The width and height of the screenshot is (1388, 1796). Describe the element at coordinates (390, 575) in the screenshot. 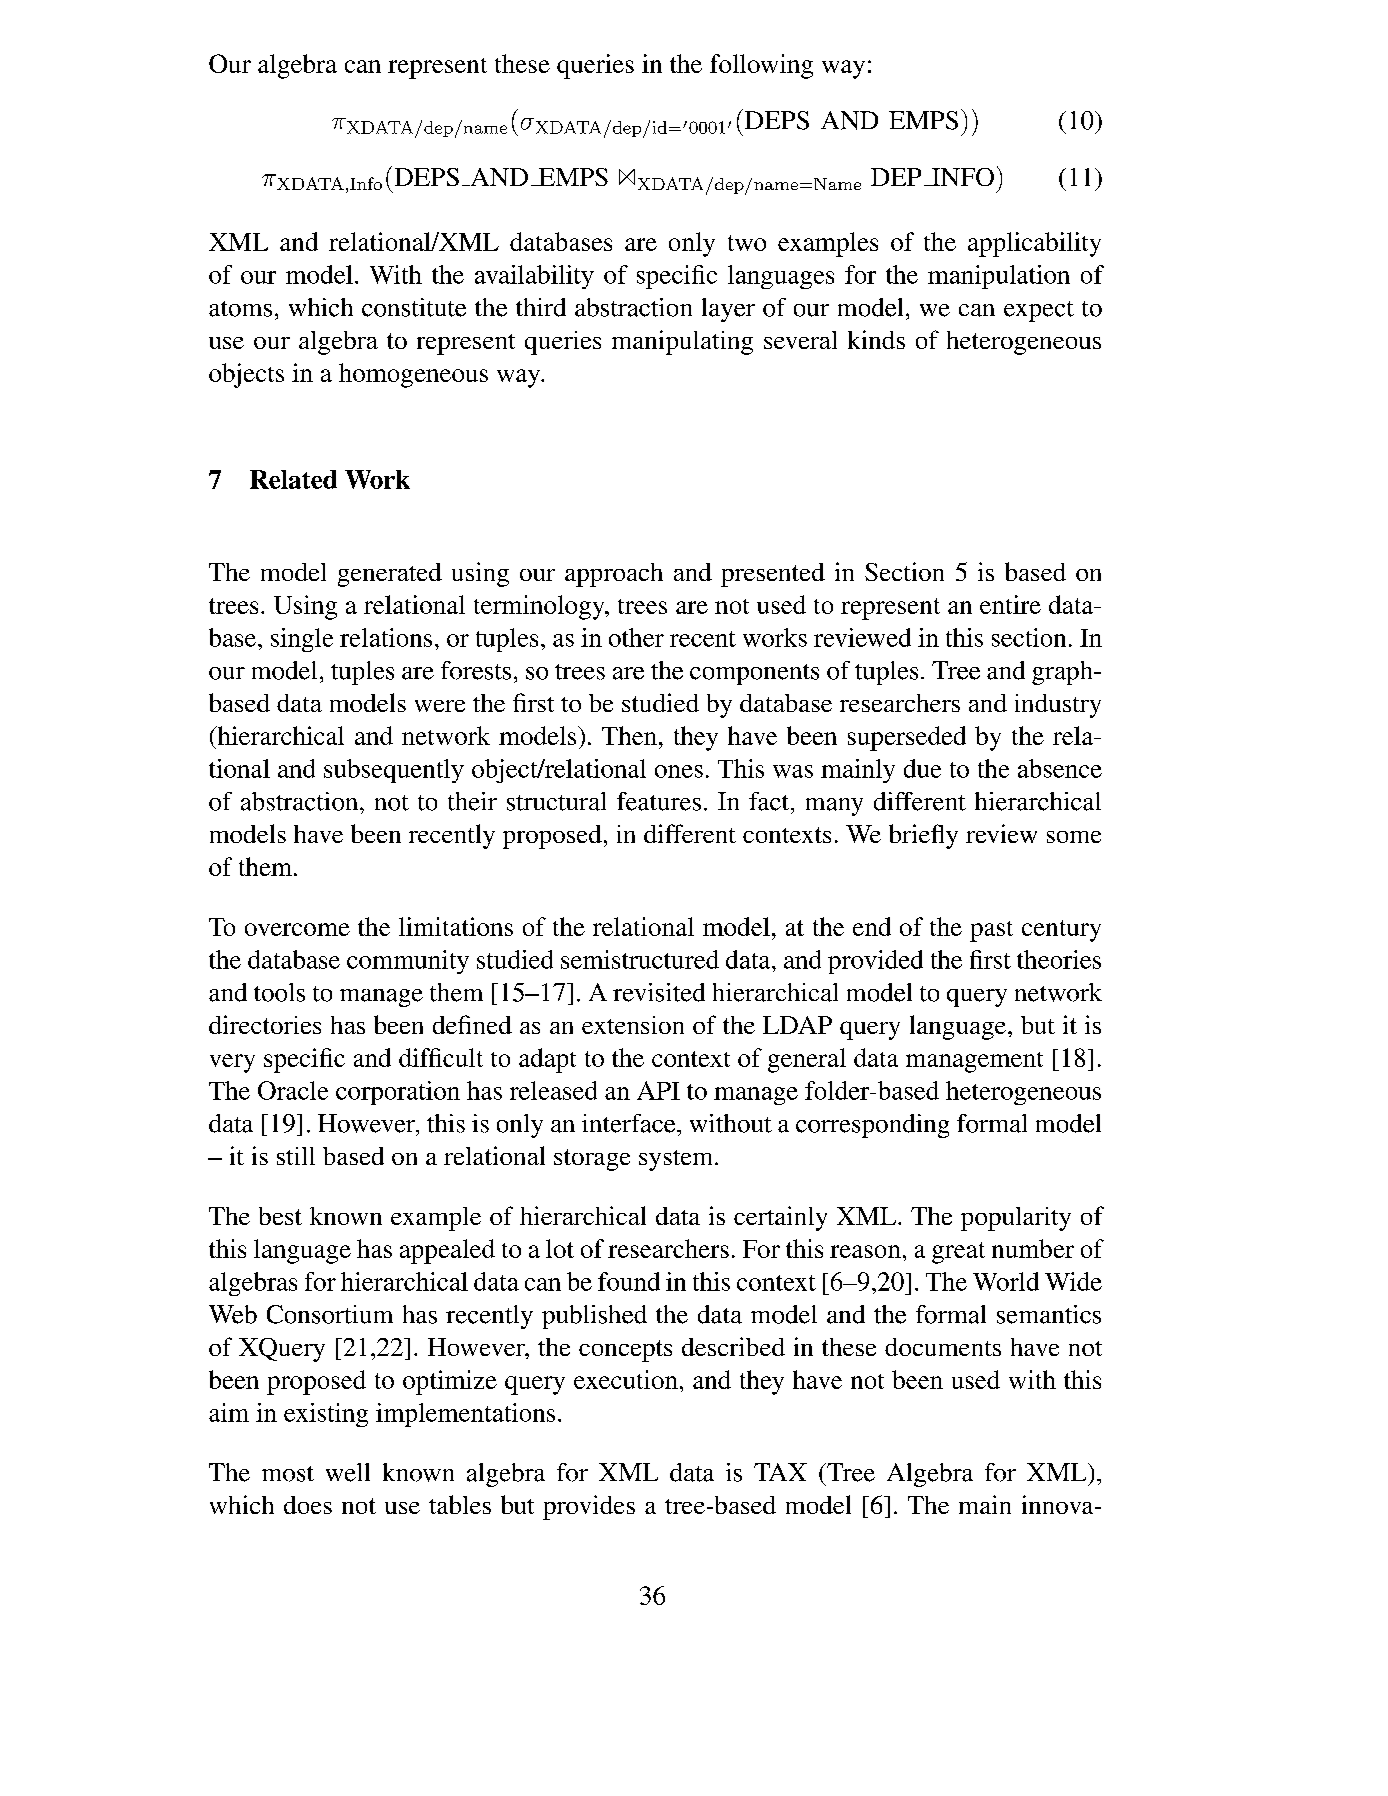

I see `generated` at that location.
